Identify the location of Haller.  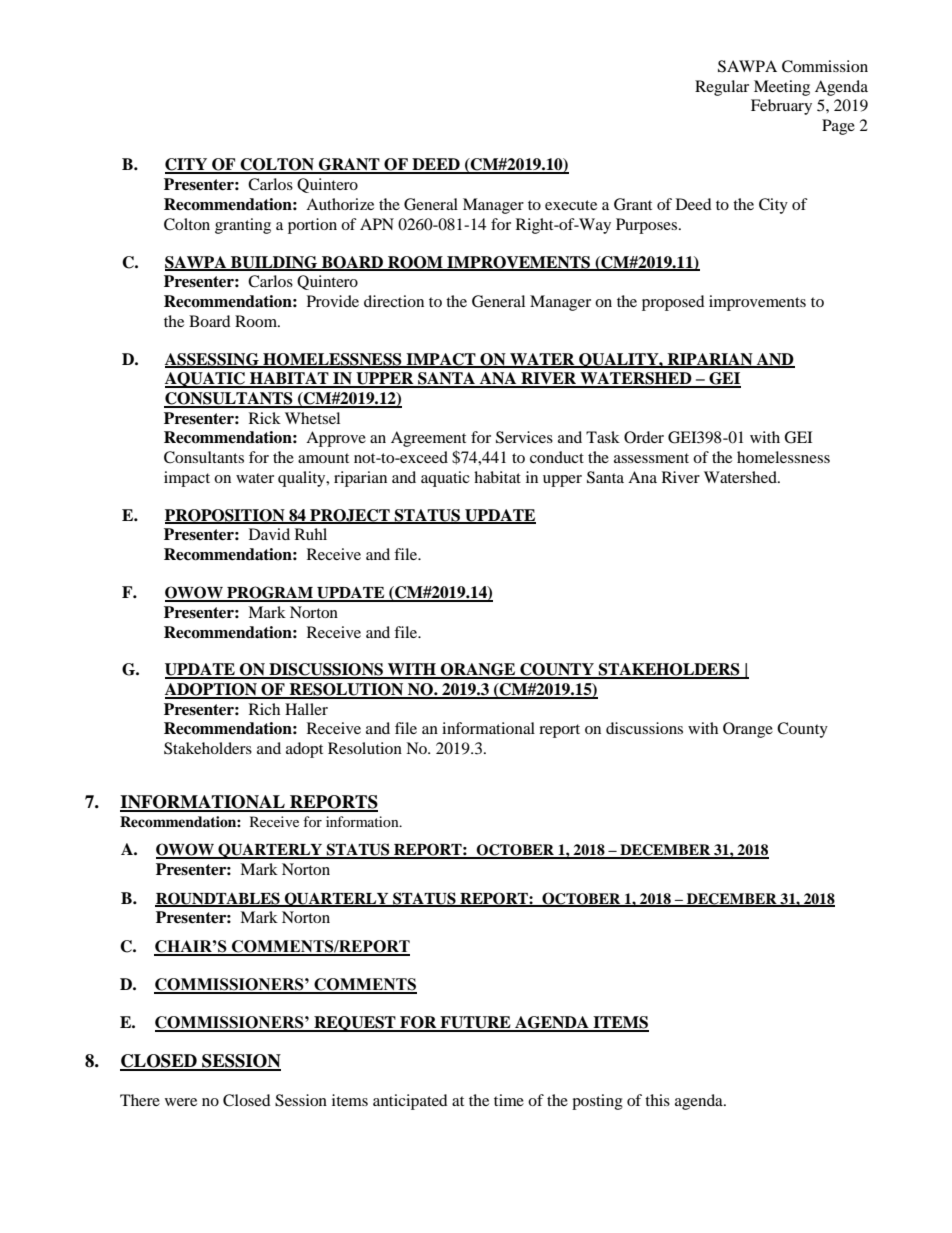
(306, 709).
